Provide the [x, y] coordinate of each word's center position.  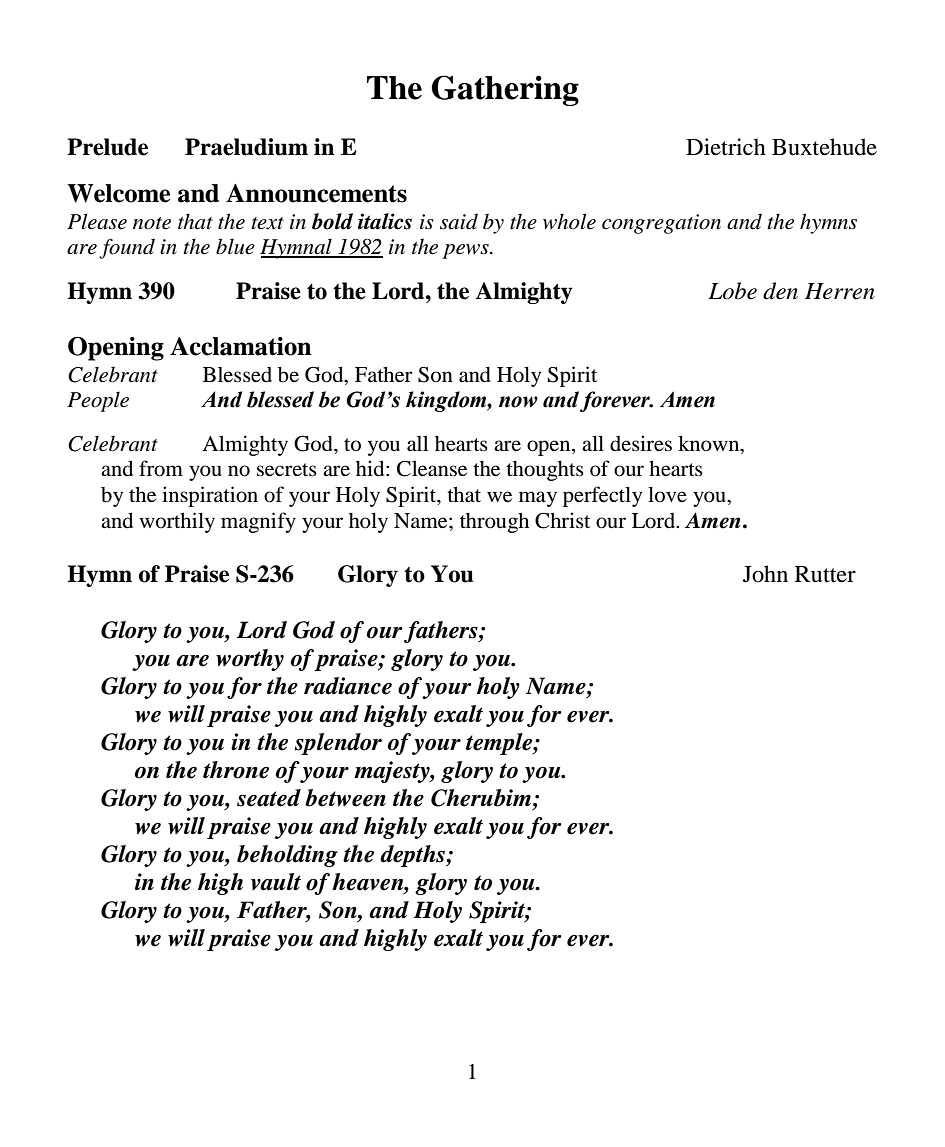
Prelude [107, 147]
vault [276, 882]
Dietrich [726, 147]
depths [413, 856]
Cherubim [481, 798]
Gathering [505, 90]
